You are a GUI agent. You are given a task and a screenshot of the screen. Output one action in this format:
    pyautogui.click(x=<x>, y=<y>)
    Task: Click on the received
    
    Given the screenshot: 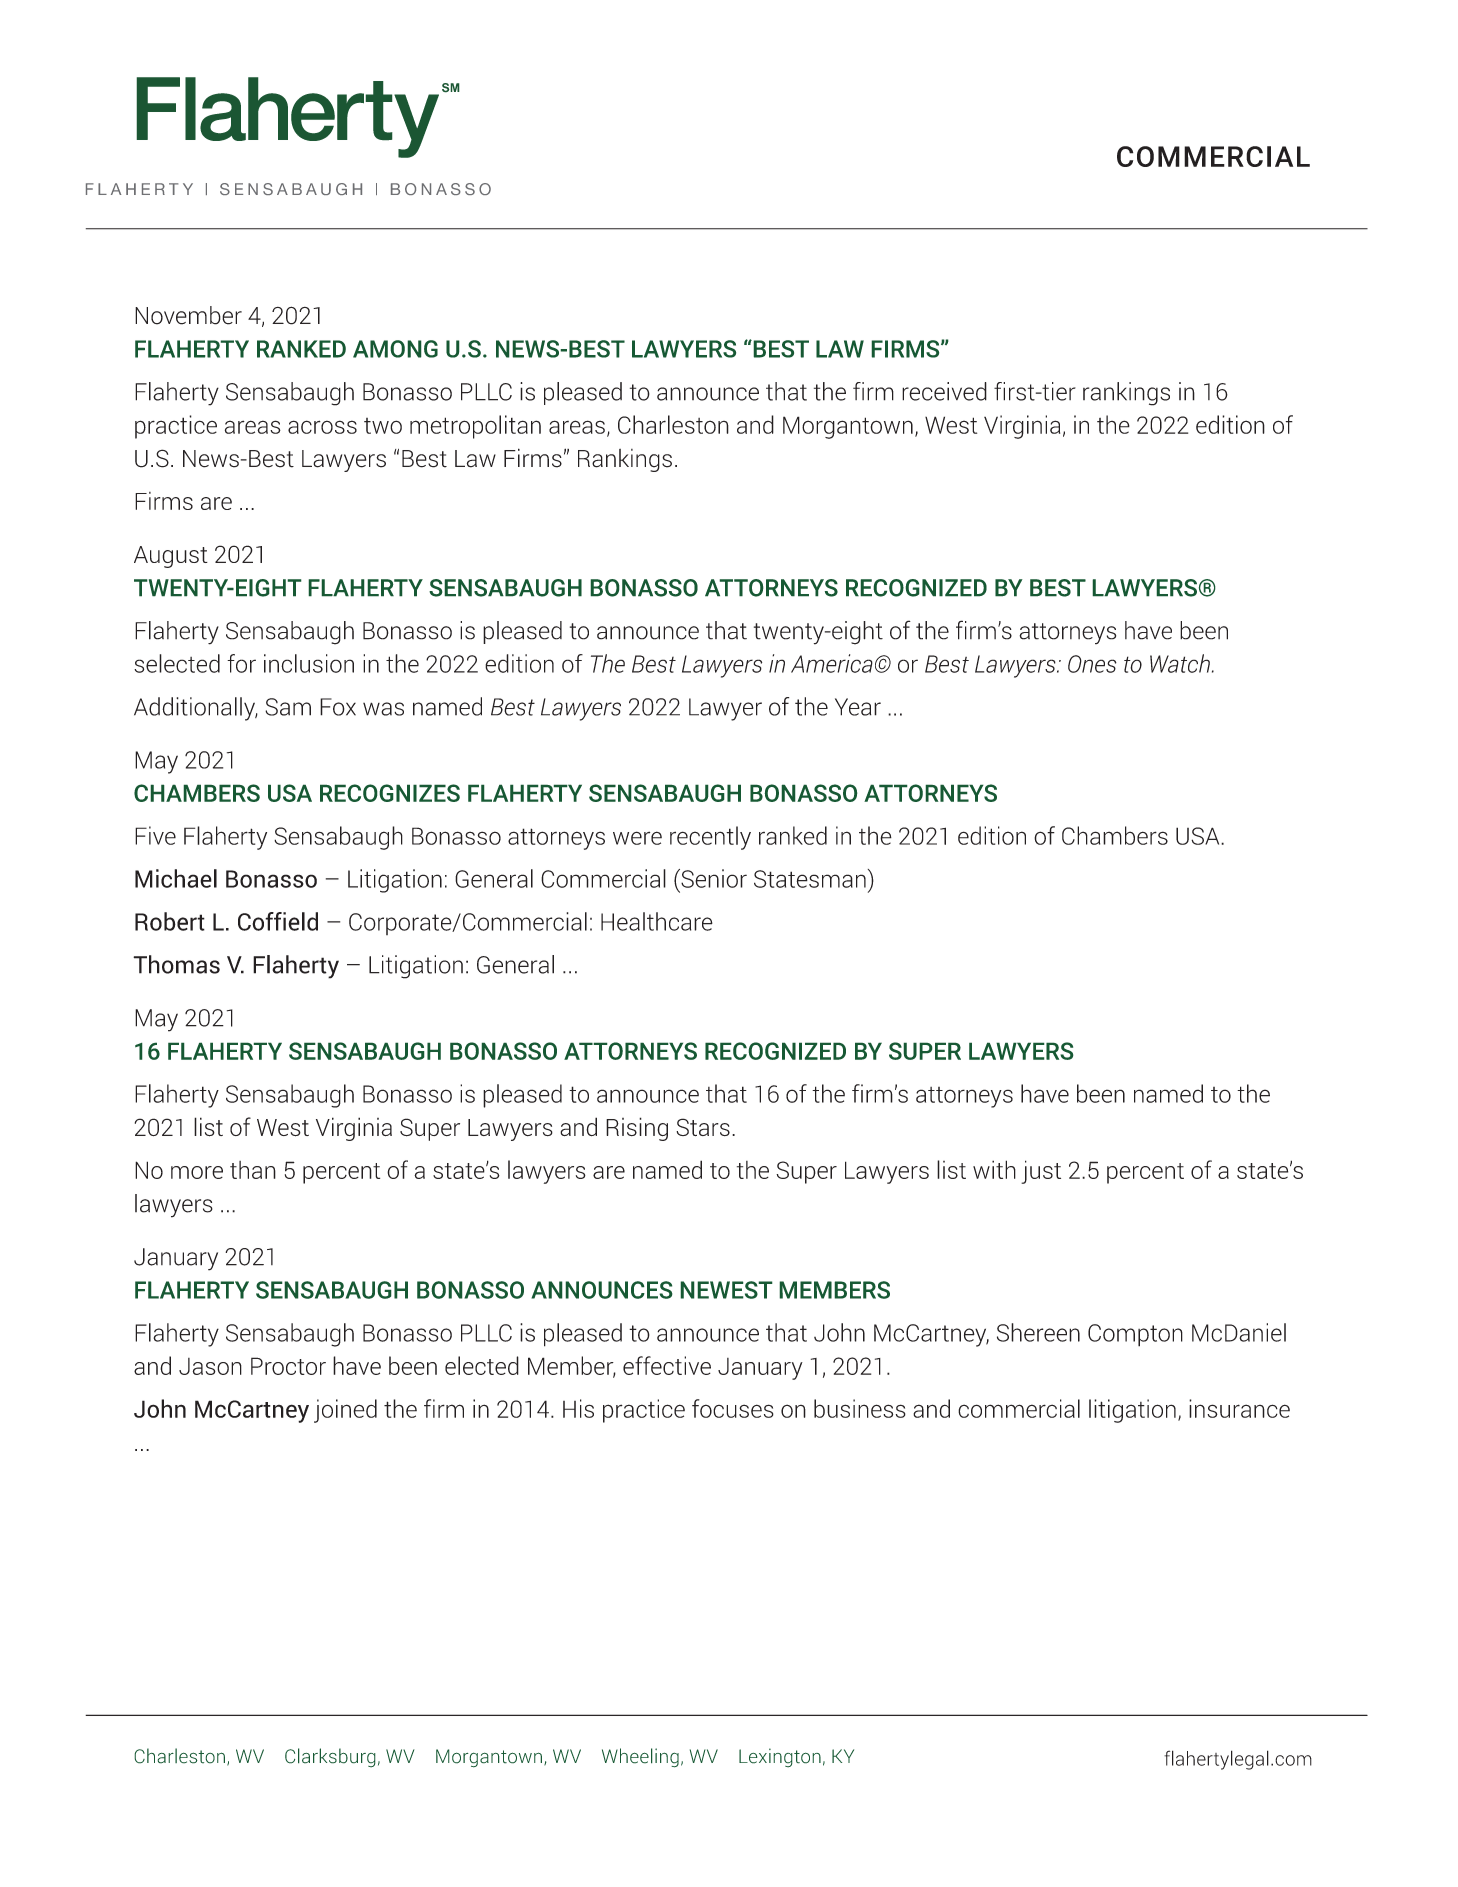 What is the action you would take?
    pyautogui.click(x=944, y=391)
